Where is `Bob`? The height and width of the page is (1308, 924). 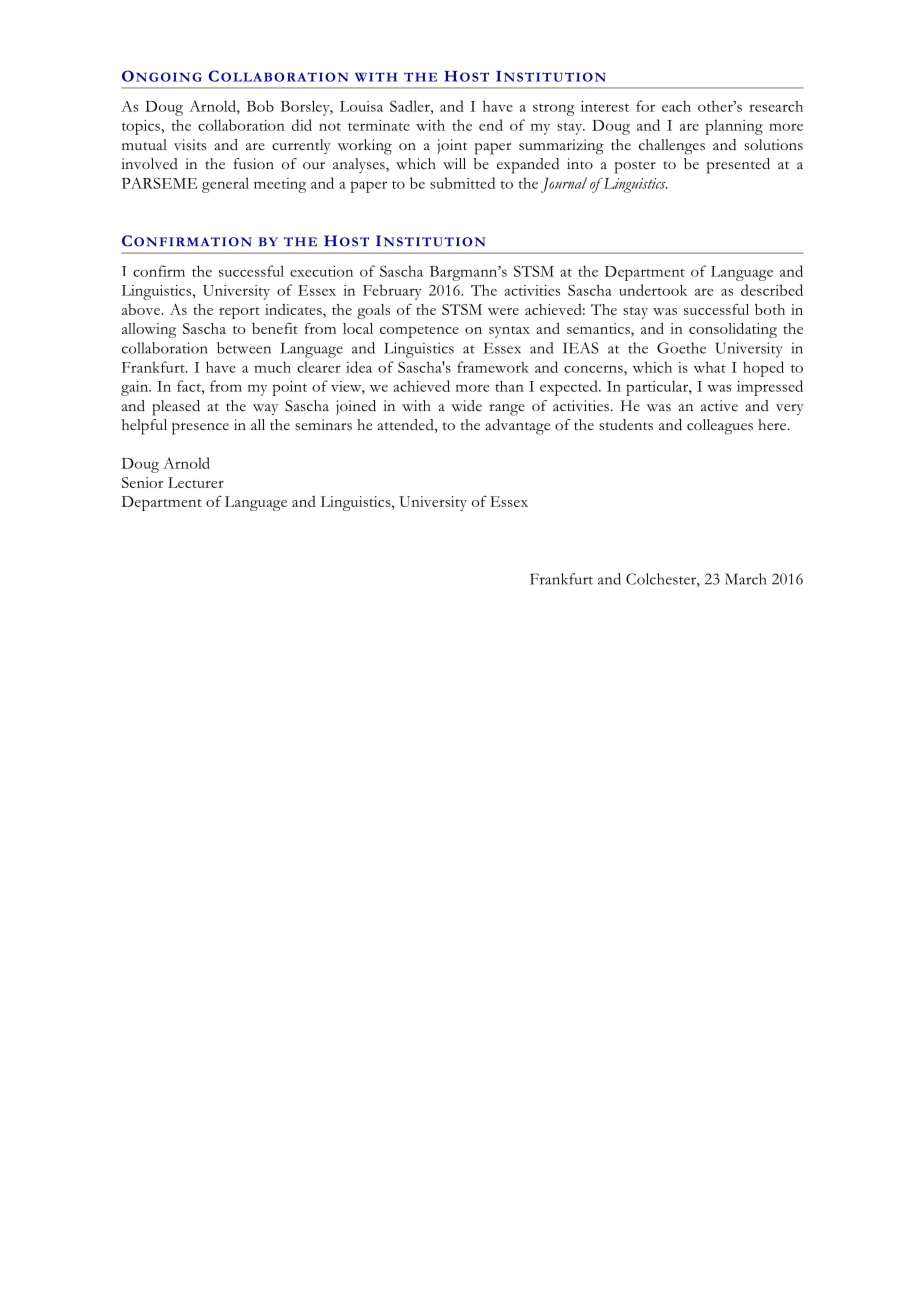 Bob is located at coordinates (260, 106).
